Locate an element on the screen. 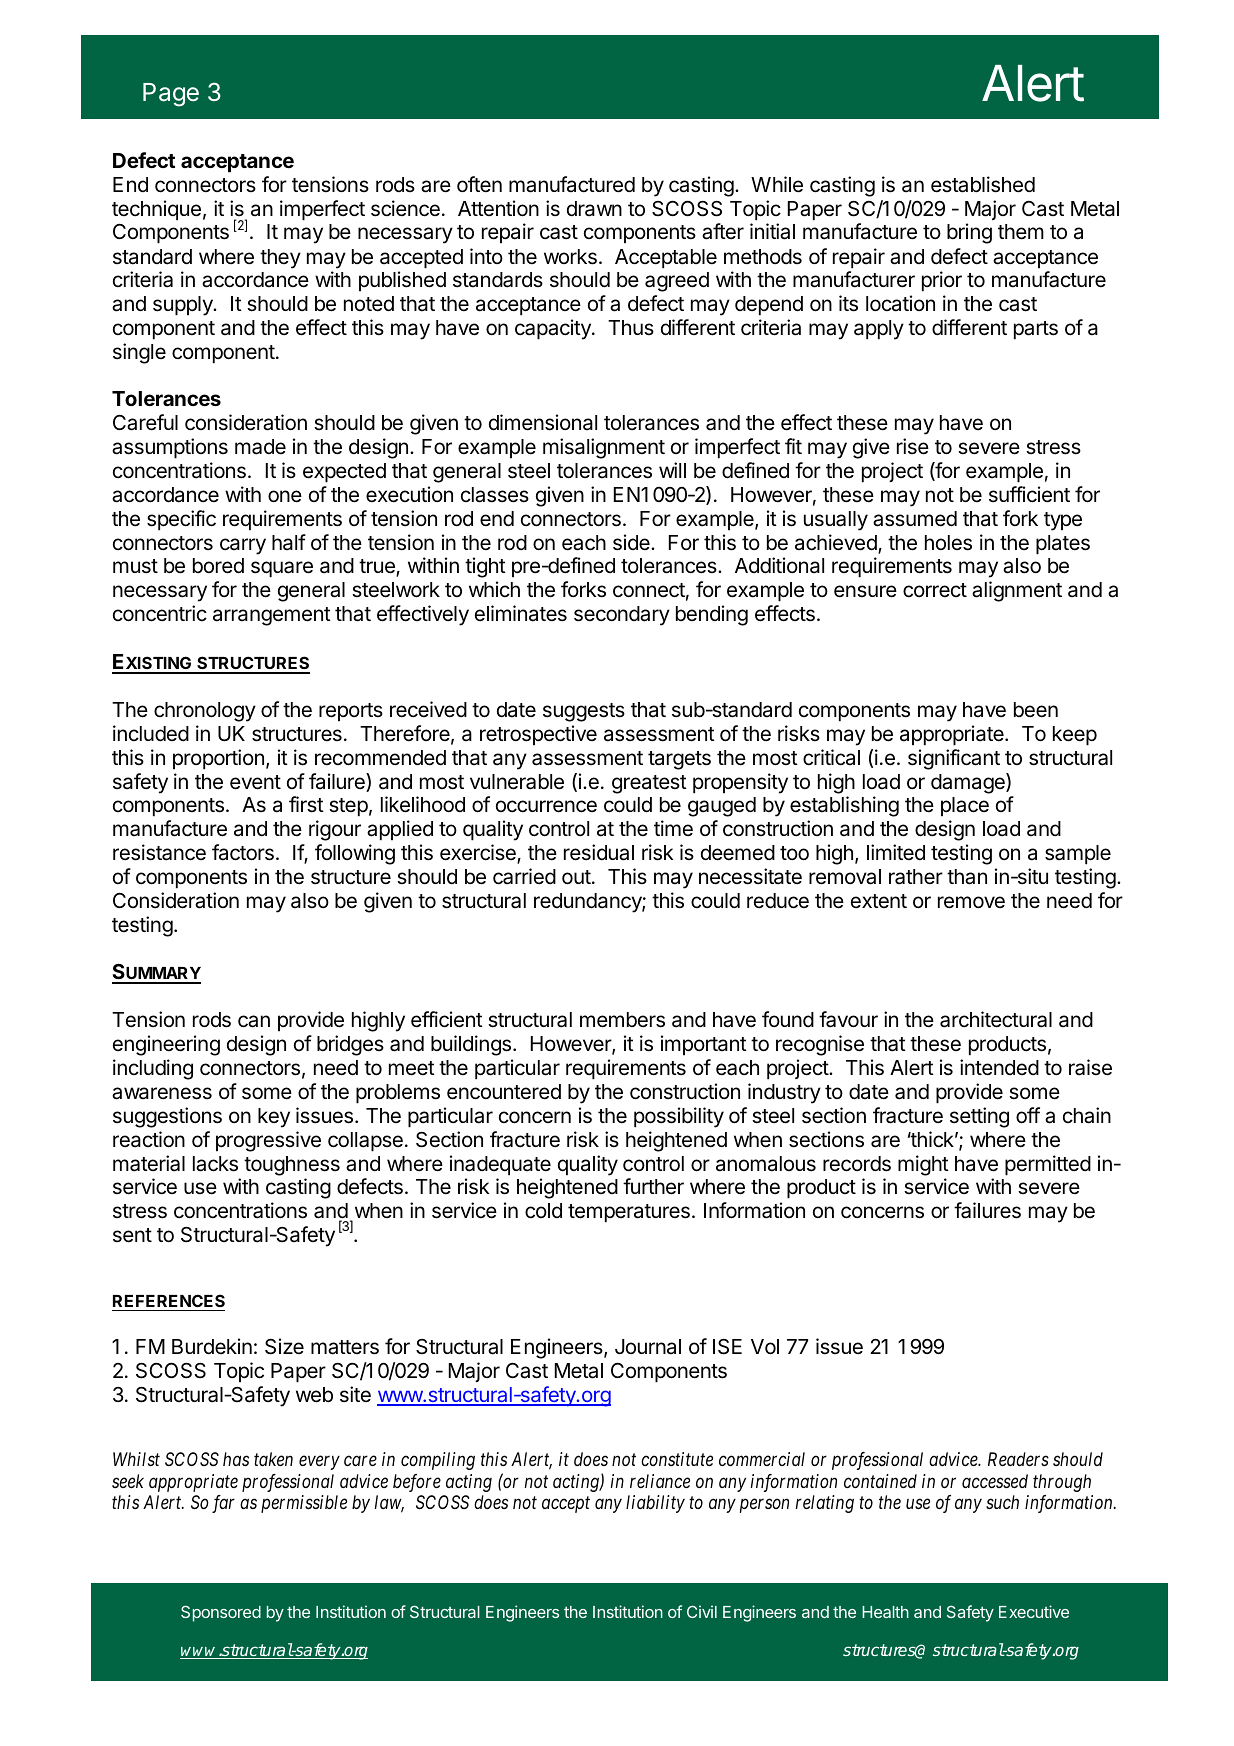 Image resolution: width=1234 pixels, height=1746 pixels. established is located at coordinates (983, 184).
